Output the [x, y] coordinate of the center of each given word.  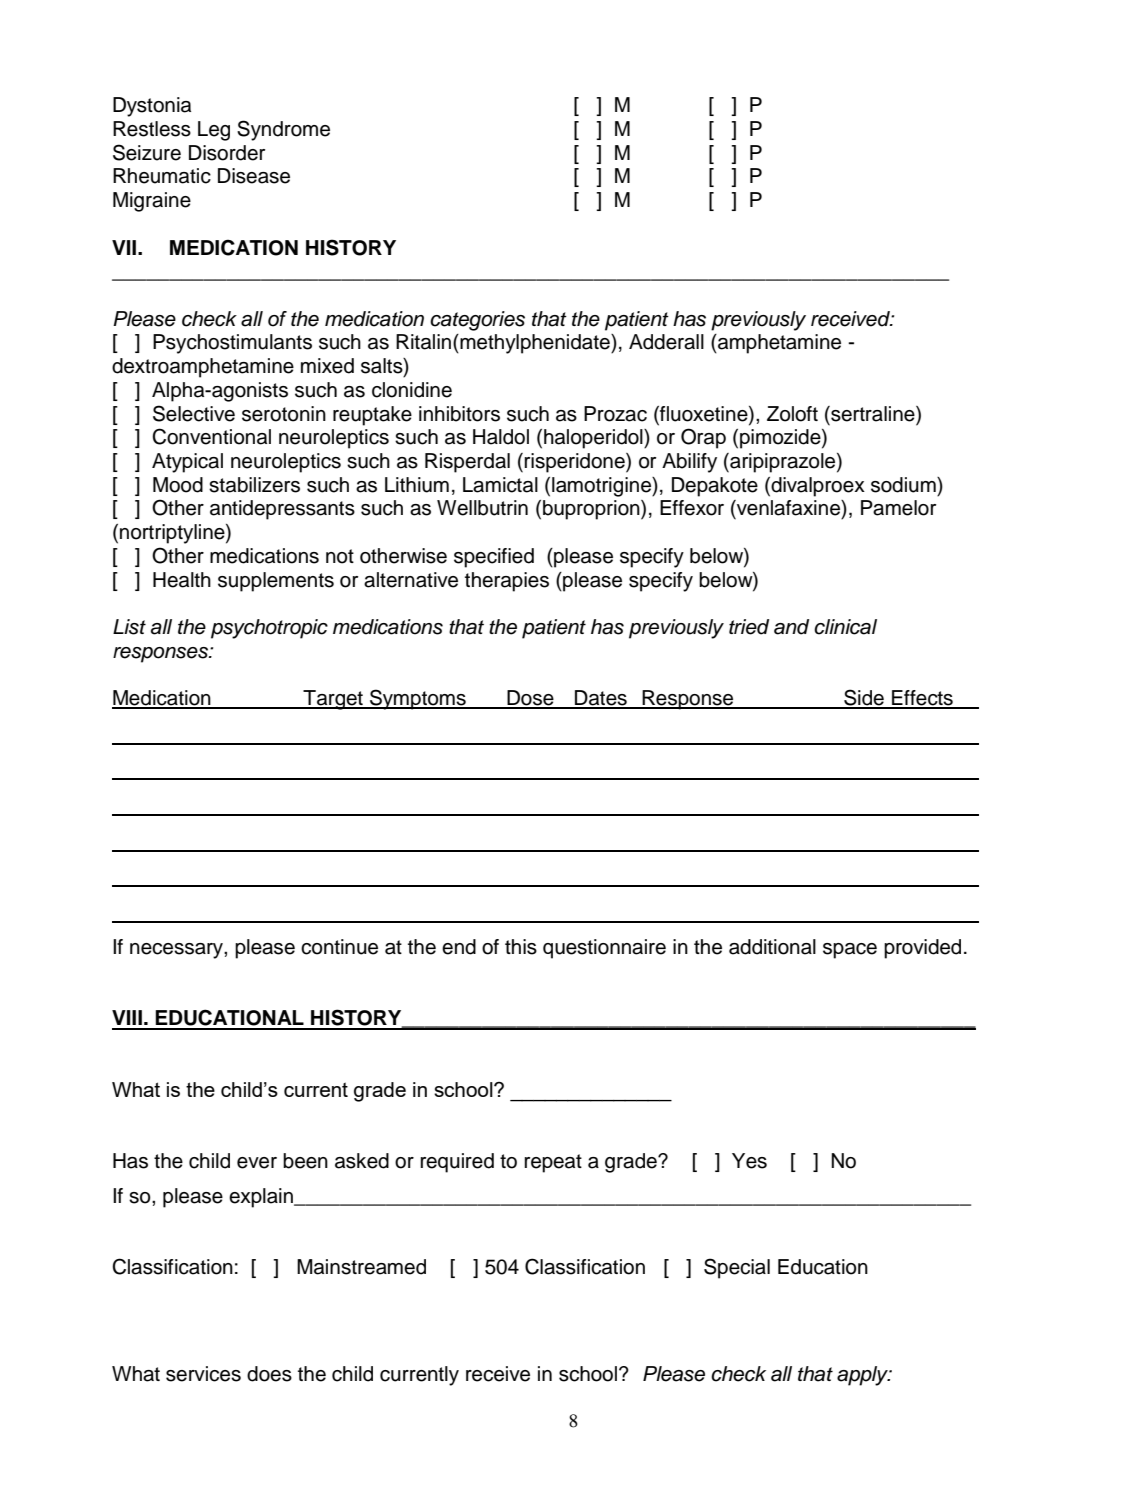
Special [737, 1268]
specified [494, 558]
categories [477, 321]
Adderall [666, 342]
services [203, 1374]
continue [339, 947]
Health [182, 580]
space [850, 951]
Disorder [227, 153]
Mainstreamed [361, 1267]
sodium [904, 485]
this [521, 947]
